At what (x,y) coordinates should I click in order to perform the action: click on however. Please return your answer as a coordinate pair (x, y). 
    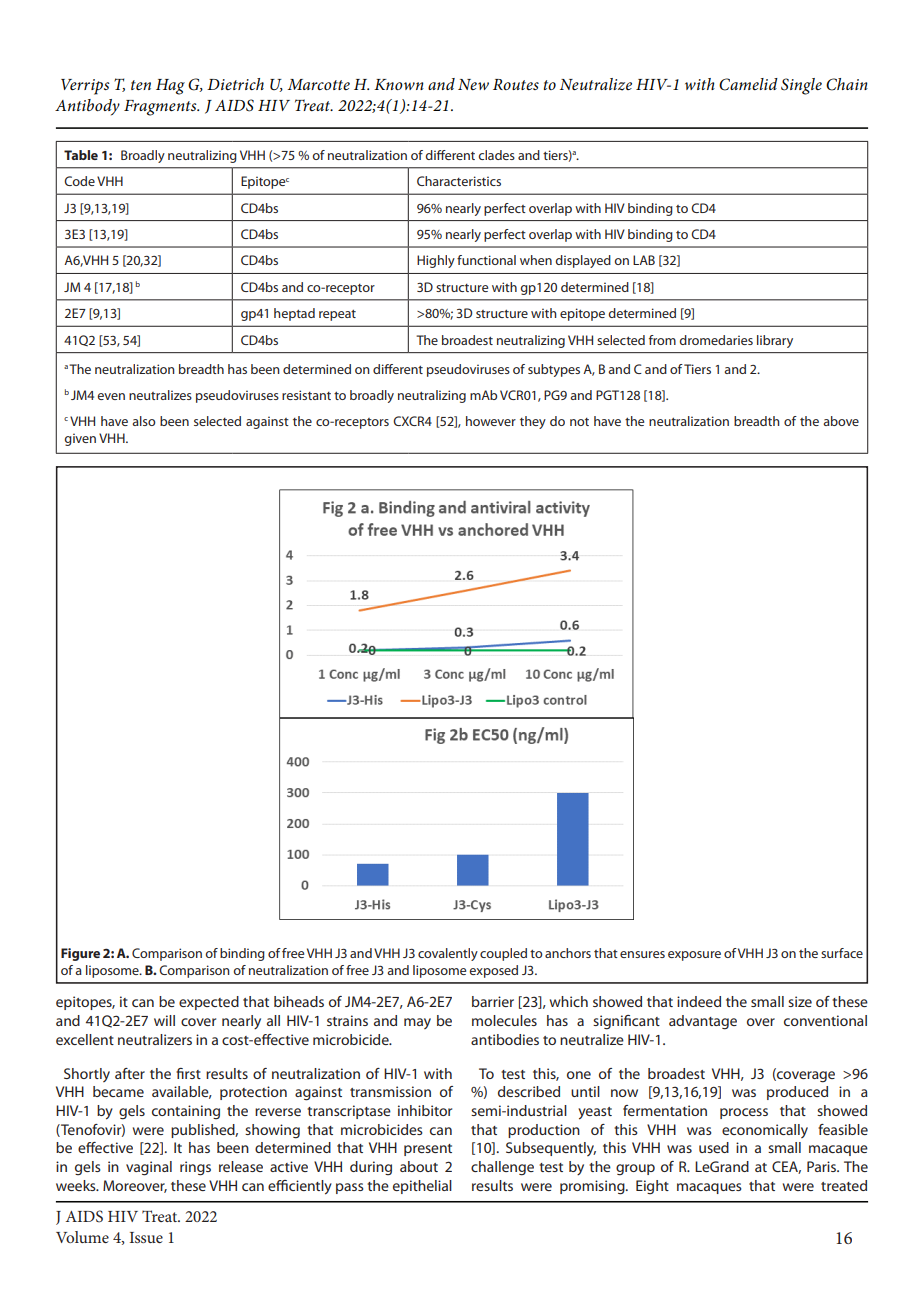
    Looking at the image, I should click on (491, 421).
